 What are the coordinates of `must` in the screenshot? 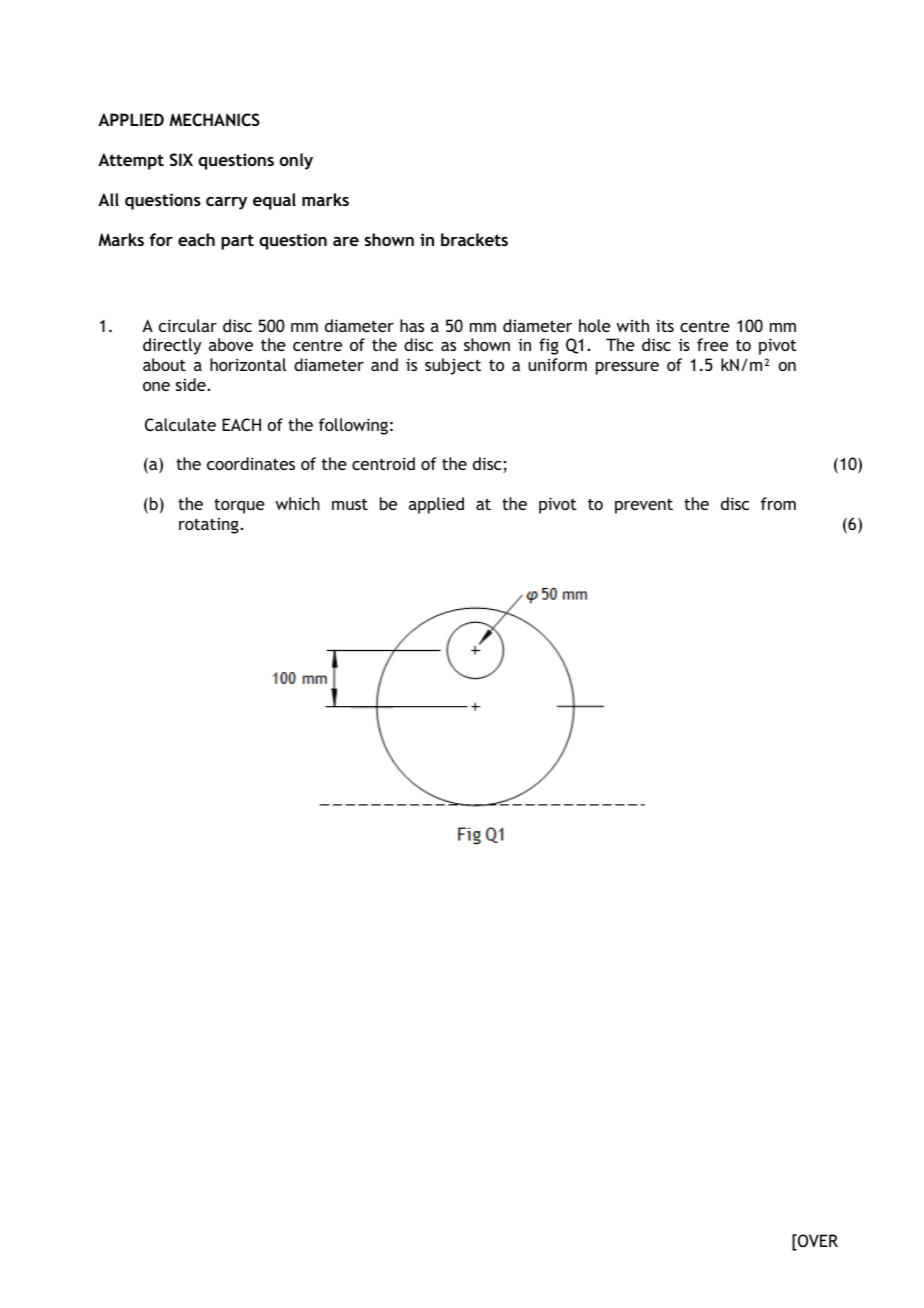 It's located at (350, 504).
